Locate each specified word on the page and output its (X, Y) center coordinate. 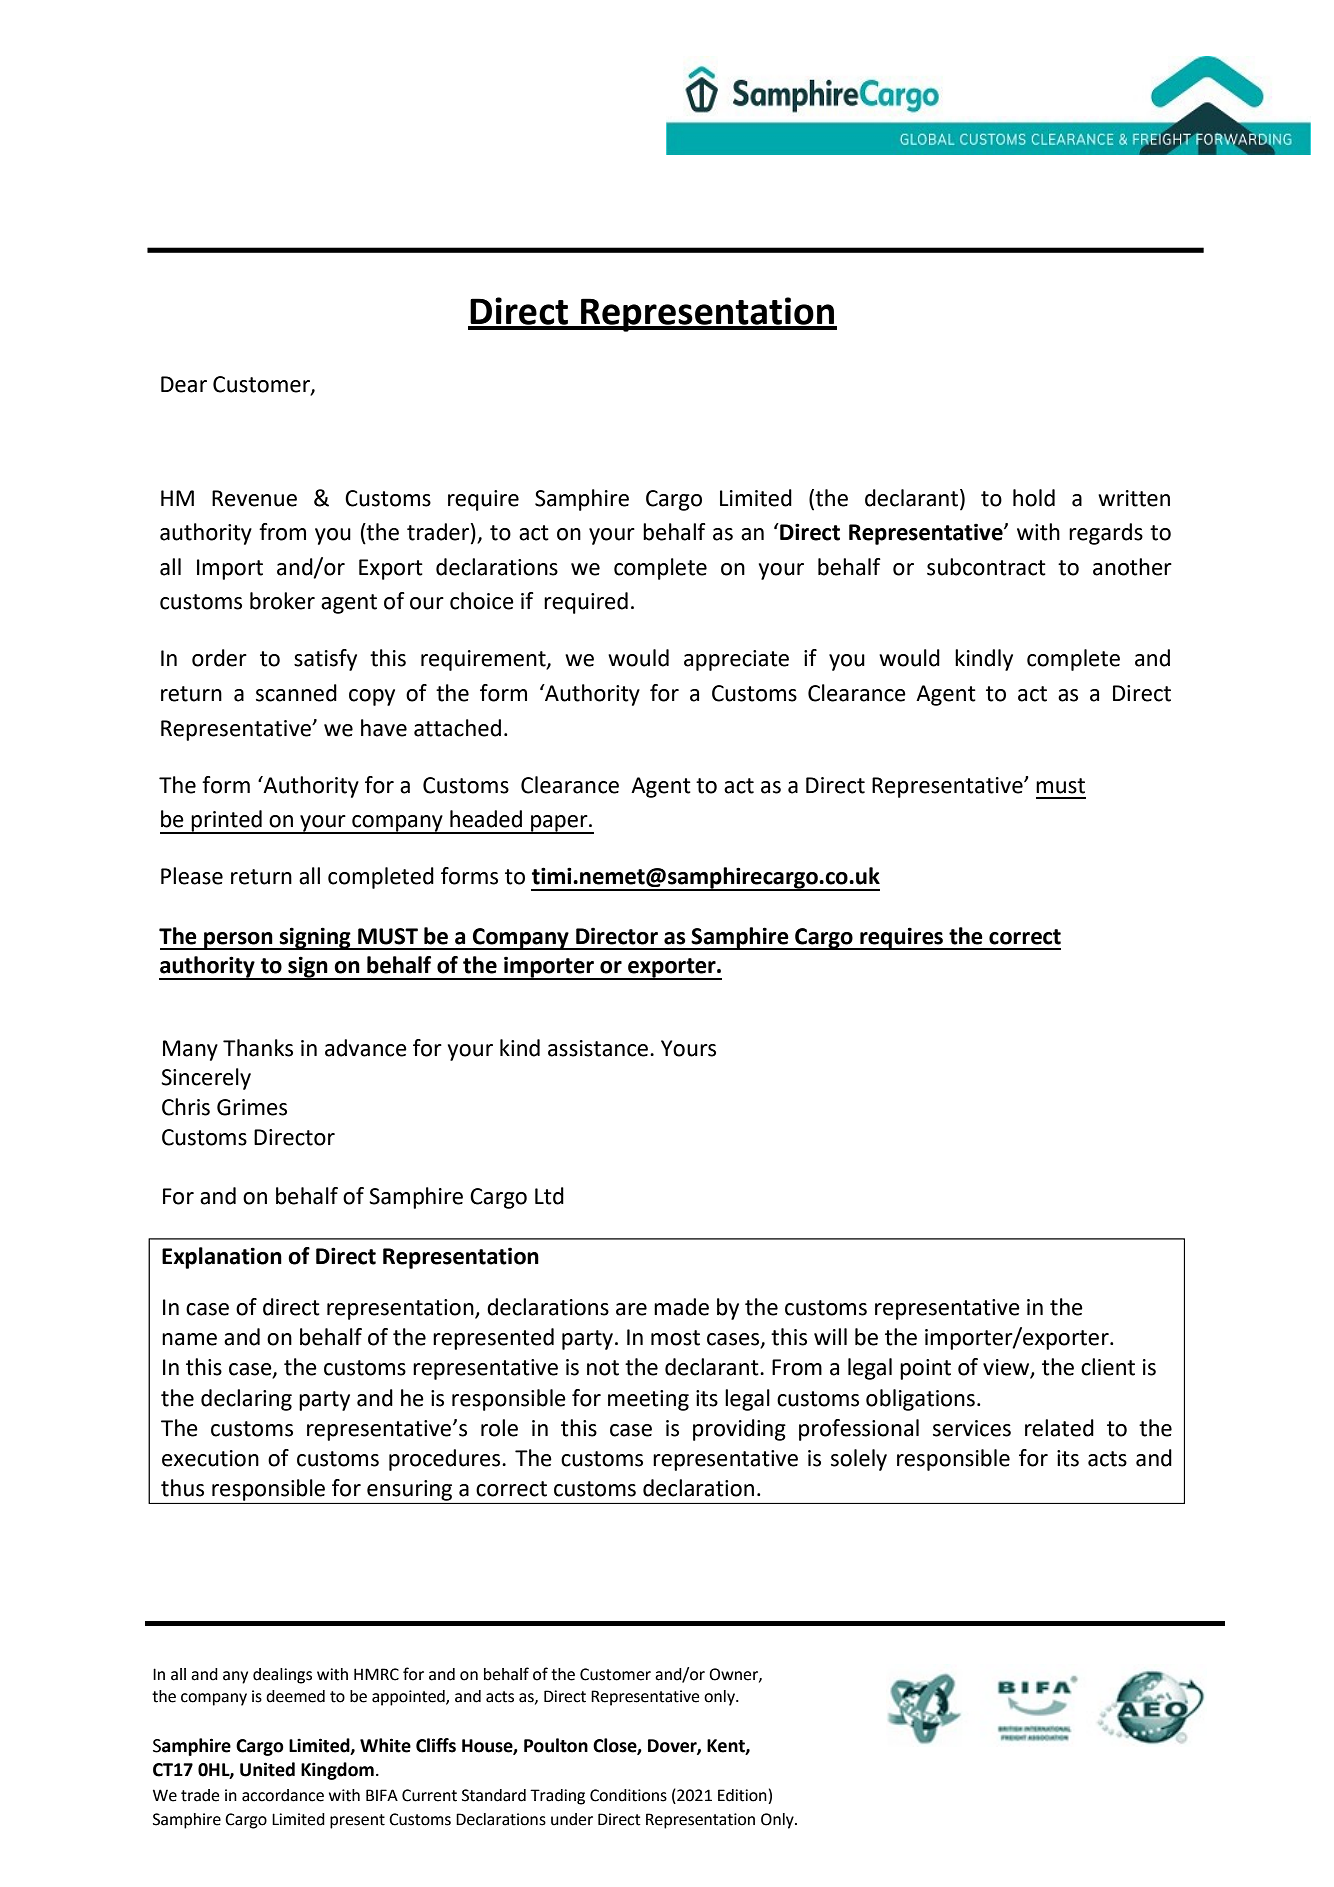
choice (482, 601)
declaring (246, 1400)
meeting (648, 1400)
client (1108, 1367)
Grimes (252, 1107)
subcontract (986, 567)
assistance (599, 1048)
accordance (283, 1795)
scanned (296, 693)
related (1059, 1428)
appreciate (736, 660)
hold (1034, 498)
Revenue (254, 498)
